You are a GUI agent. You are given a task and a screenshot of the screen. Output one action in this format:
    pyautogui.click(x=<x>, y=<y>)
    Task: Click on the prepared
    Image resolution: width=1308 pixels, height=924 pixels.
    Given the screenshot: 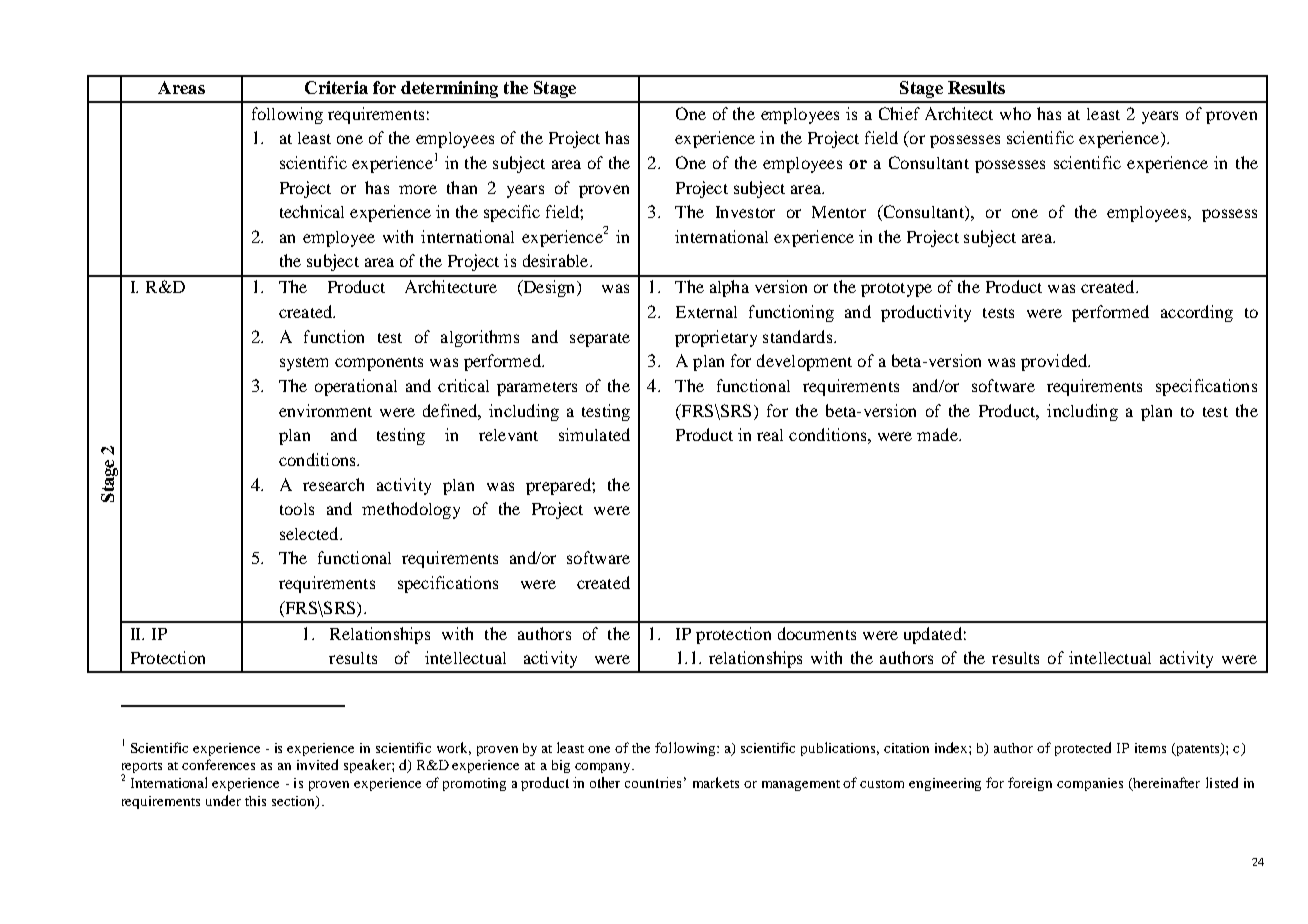 What is the action you would take?
    pyautogui.click(x=559, y=486)
